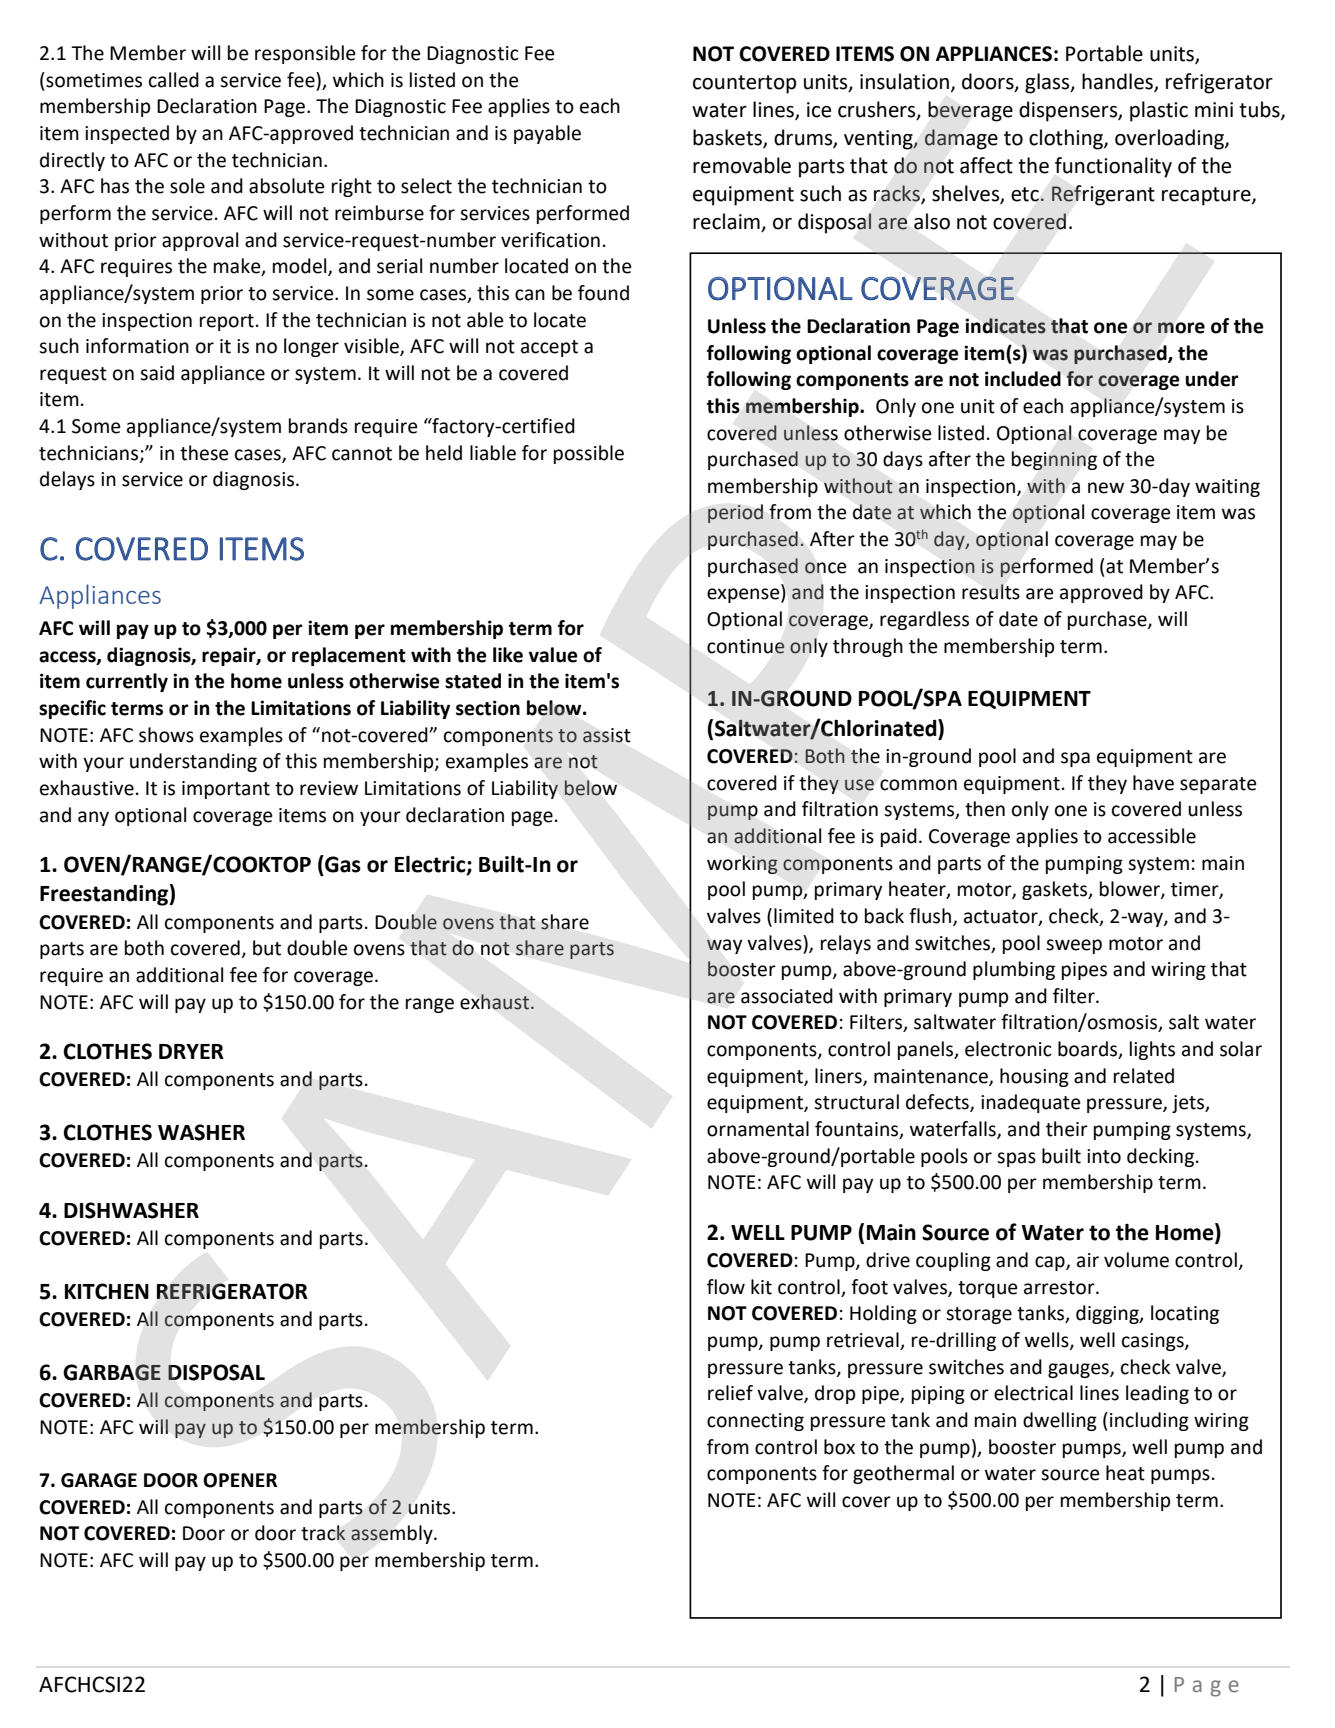 This document has width=1335, height=1728. Describe the element at coordinates (226, 790) in the document. I see `important` at that location.
